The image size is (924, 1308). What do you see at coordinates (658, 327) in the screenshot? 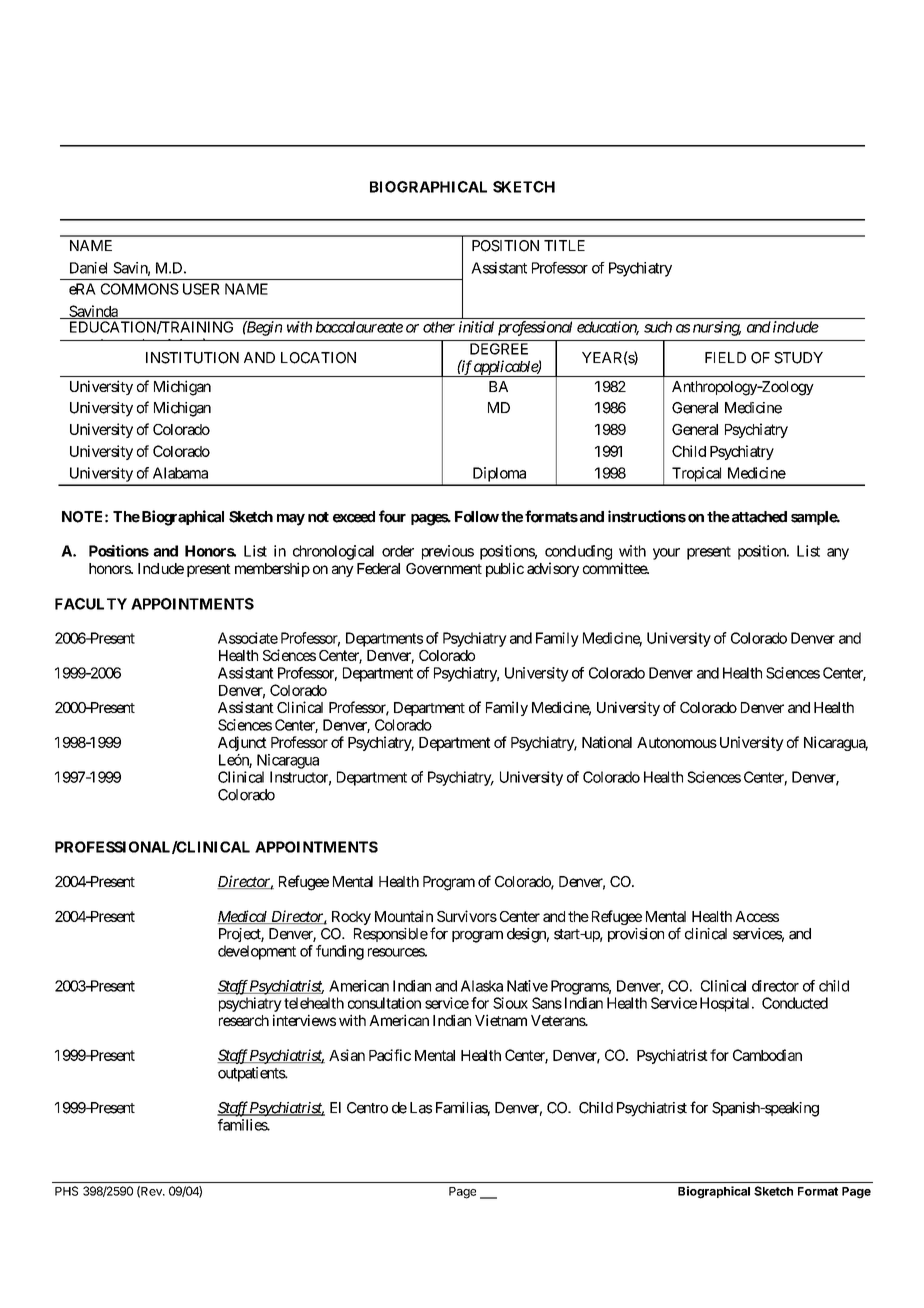
I see `such` at bounding box center [658, 327].
